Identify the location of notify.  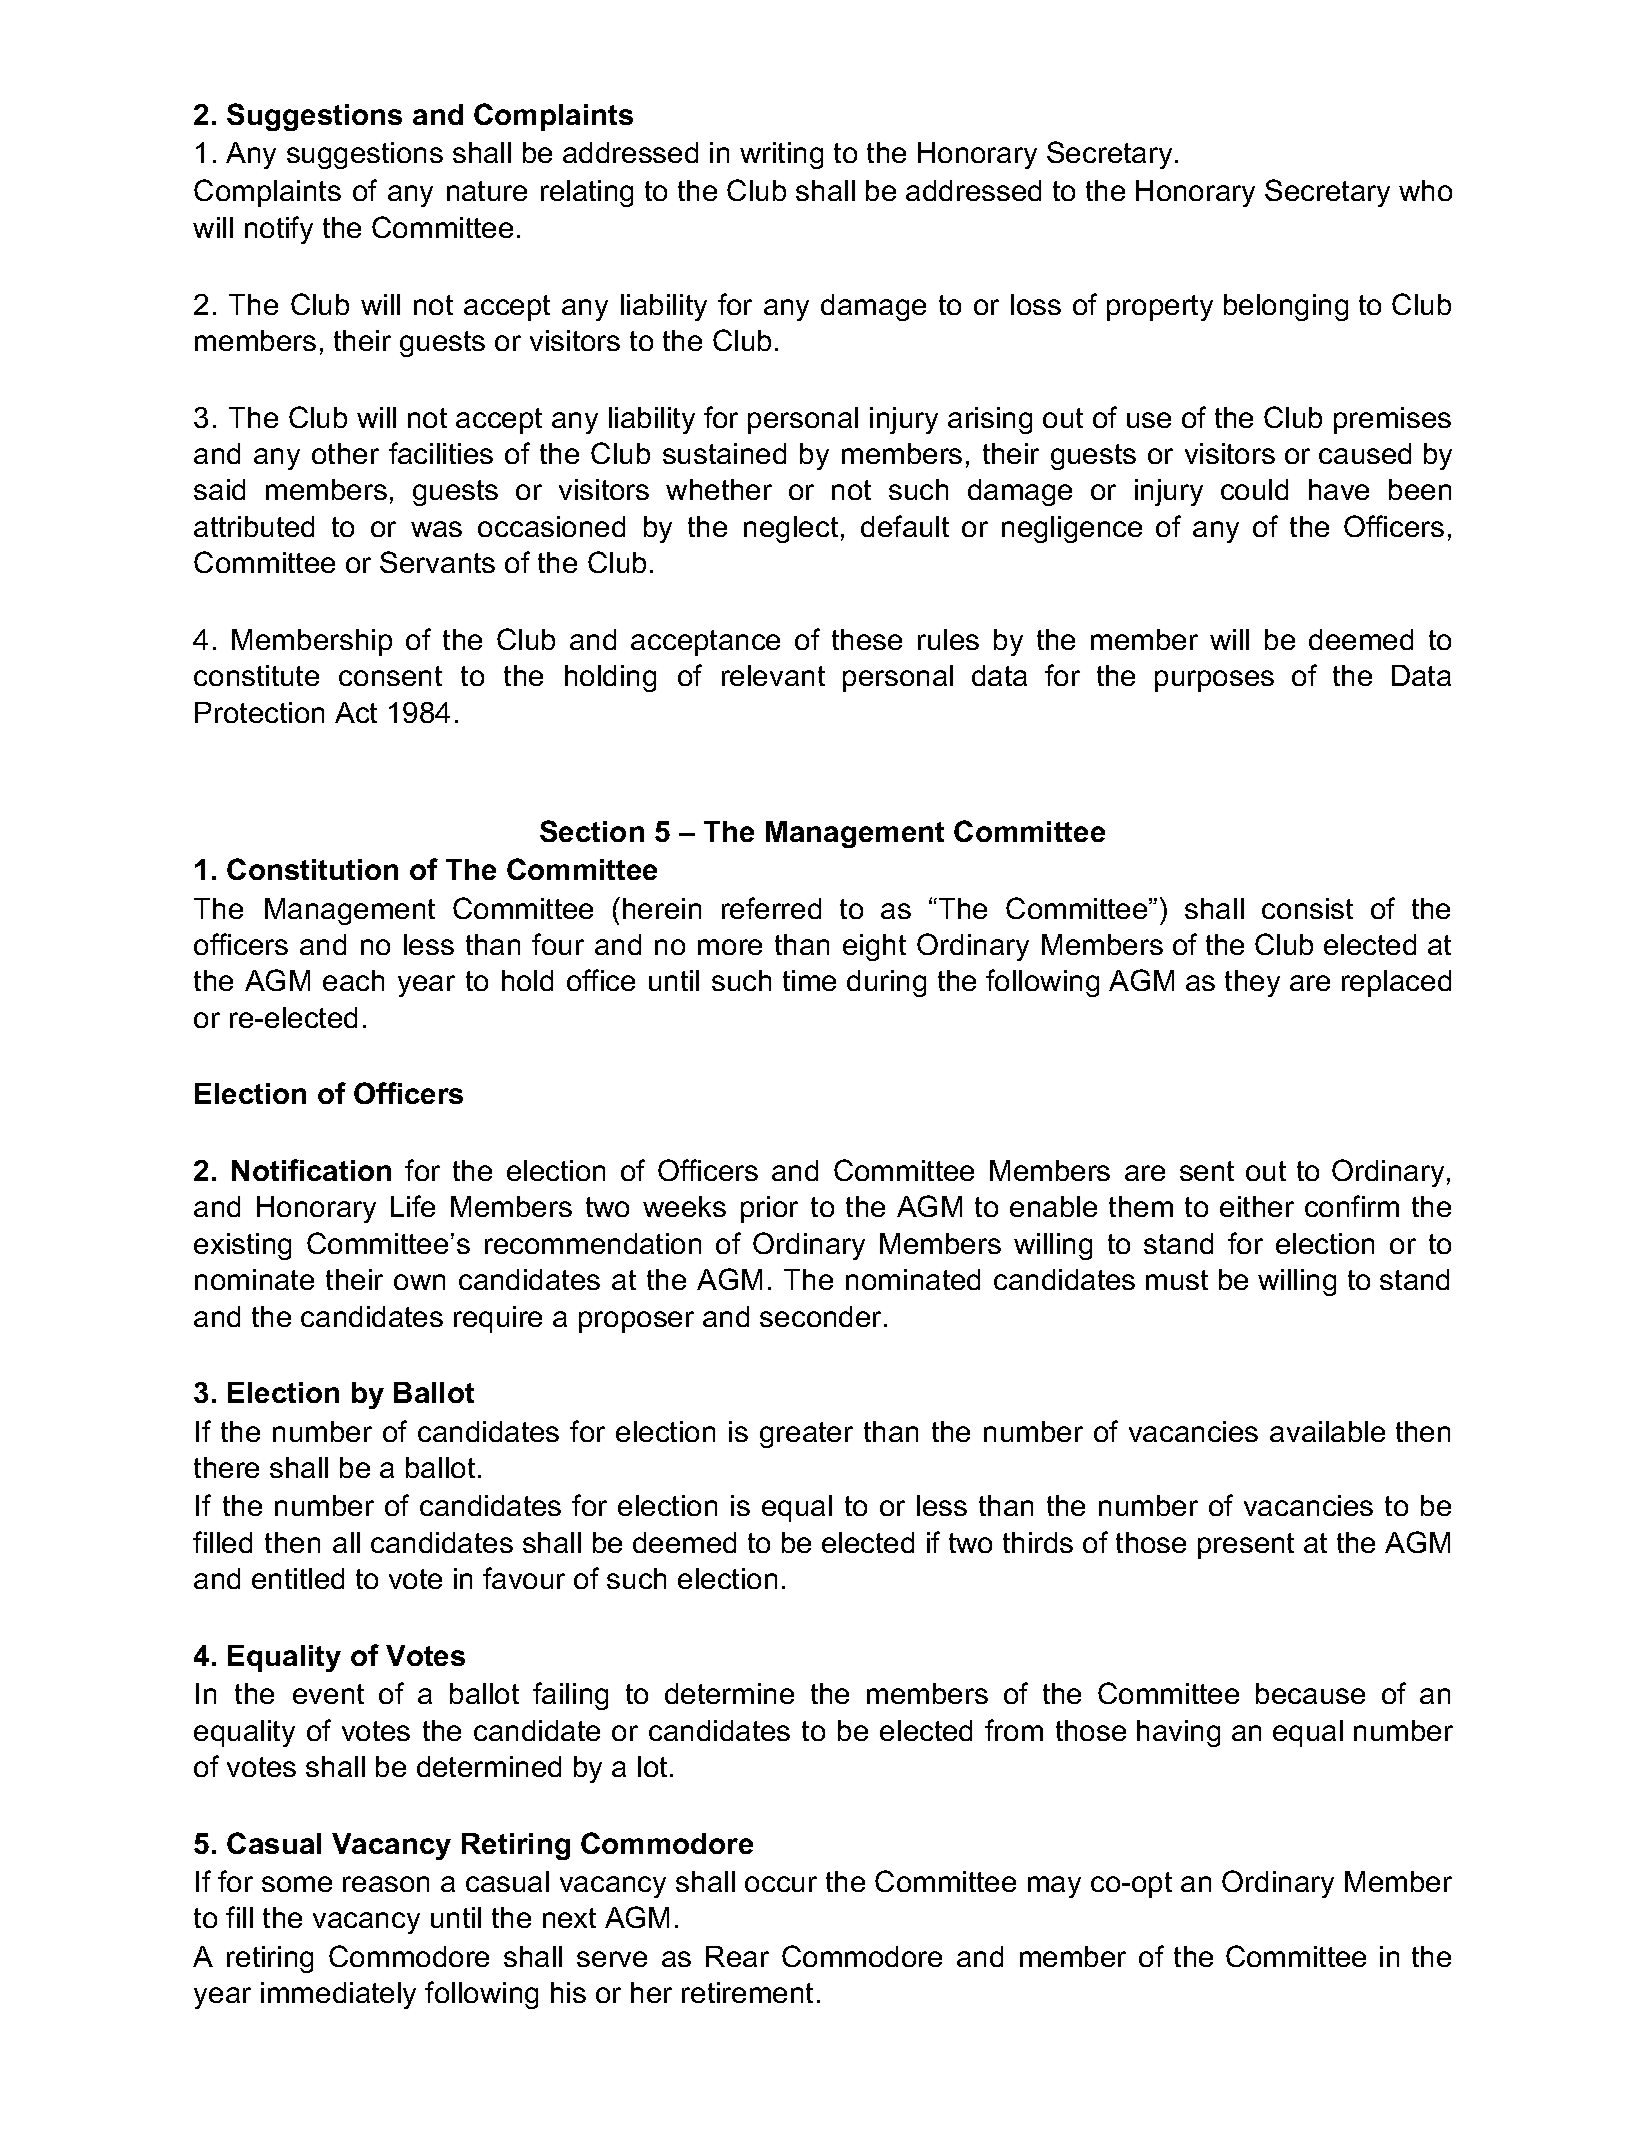
(279, 230).
